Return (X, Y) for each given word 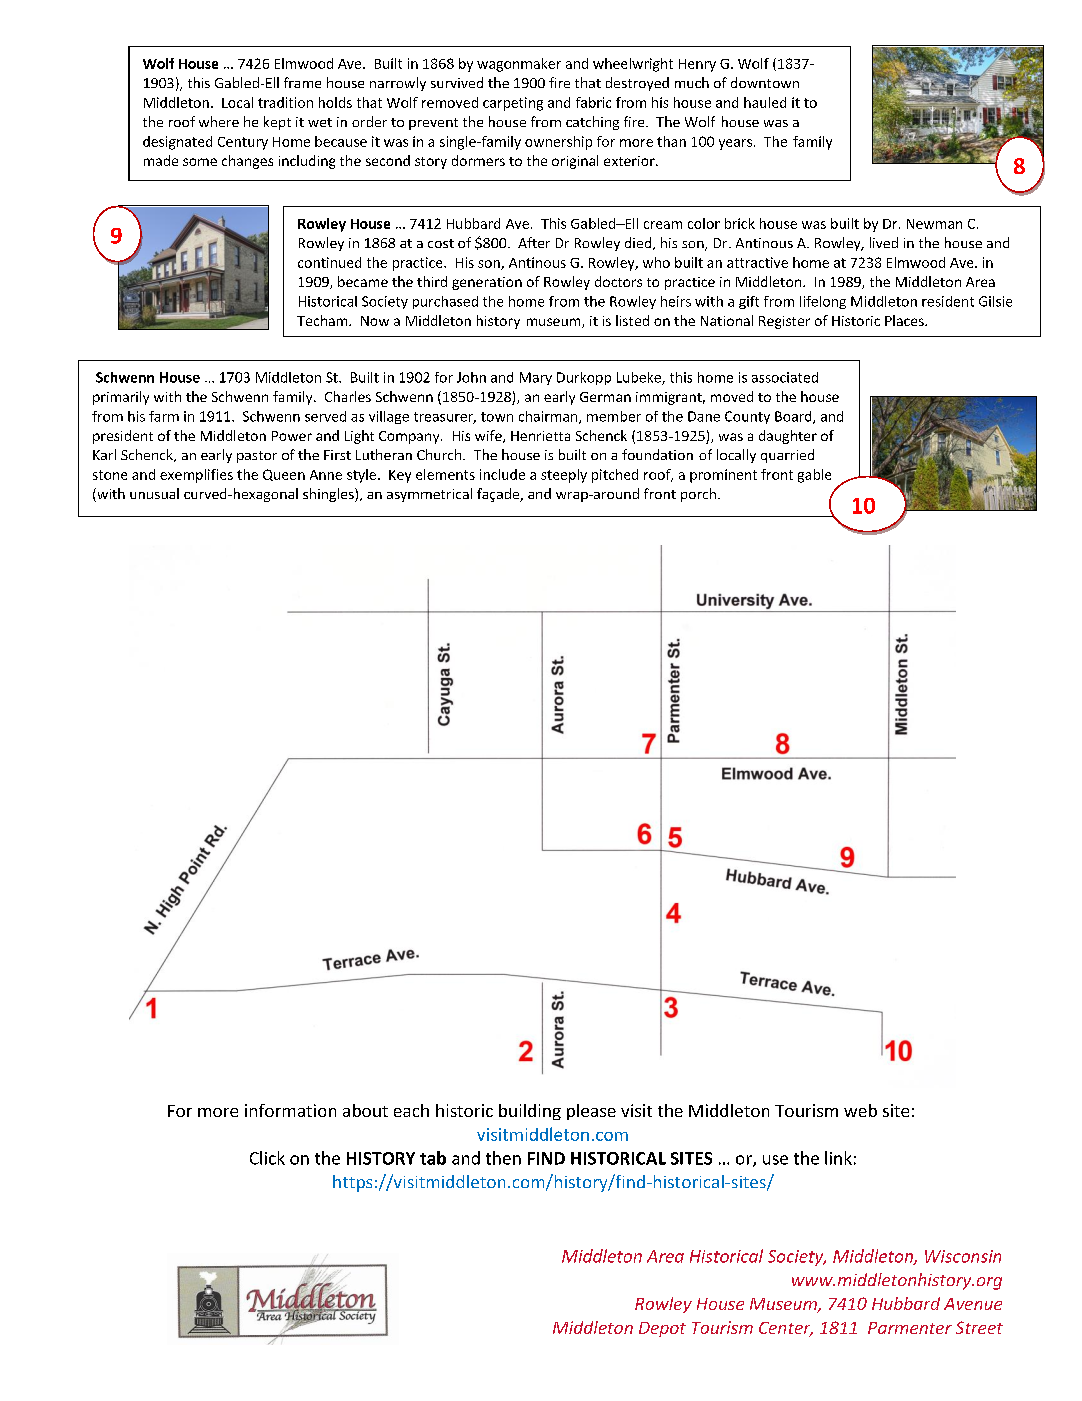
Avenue (973, 1304)
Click (267, 1158)
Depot (662, 1329)
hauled (765, 102)
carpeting (513, 104)
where (219, 121)
